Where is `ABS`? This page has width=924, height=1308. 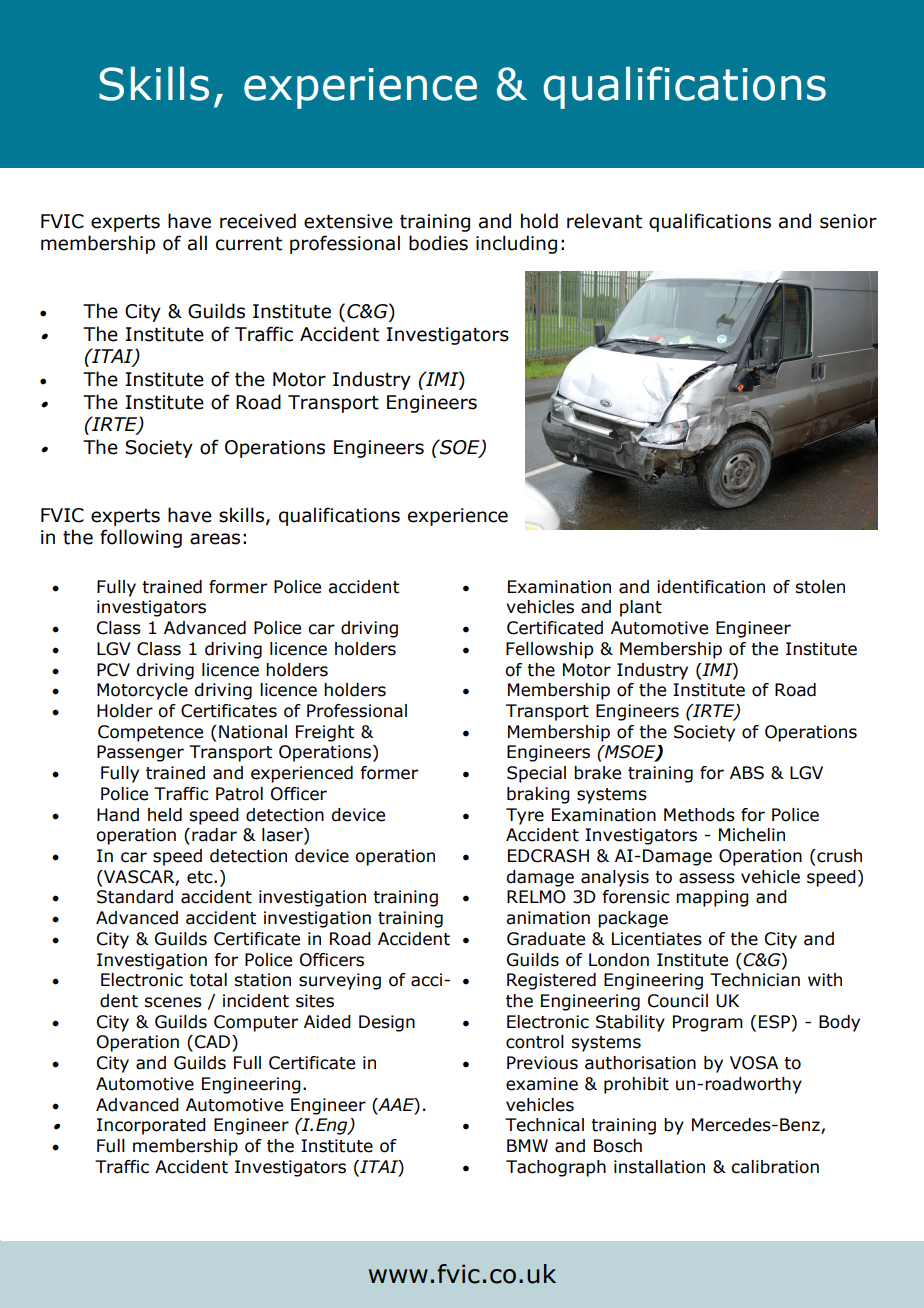 ABS is located at coordinates (747, 773).
